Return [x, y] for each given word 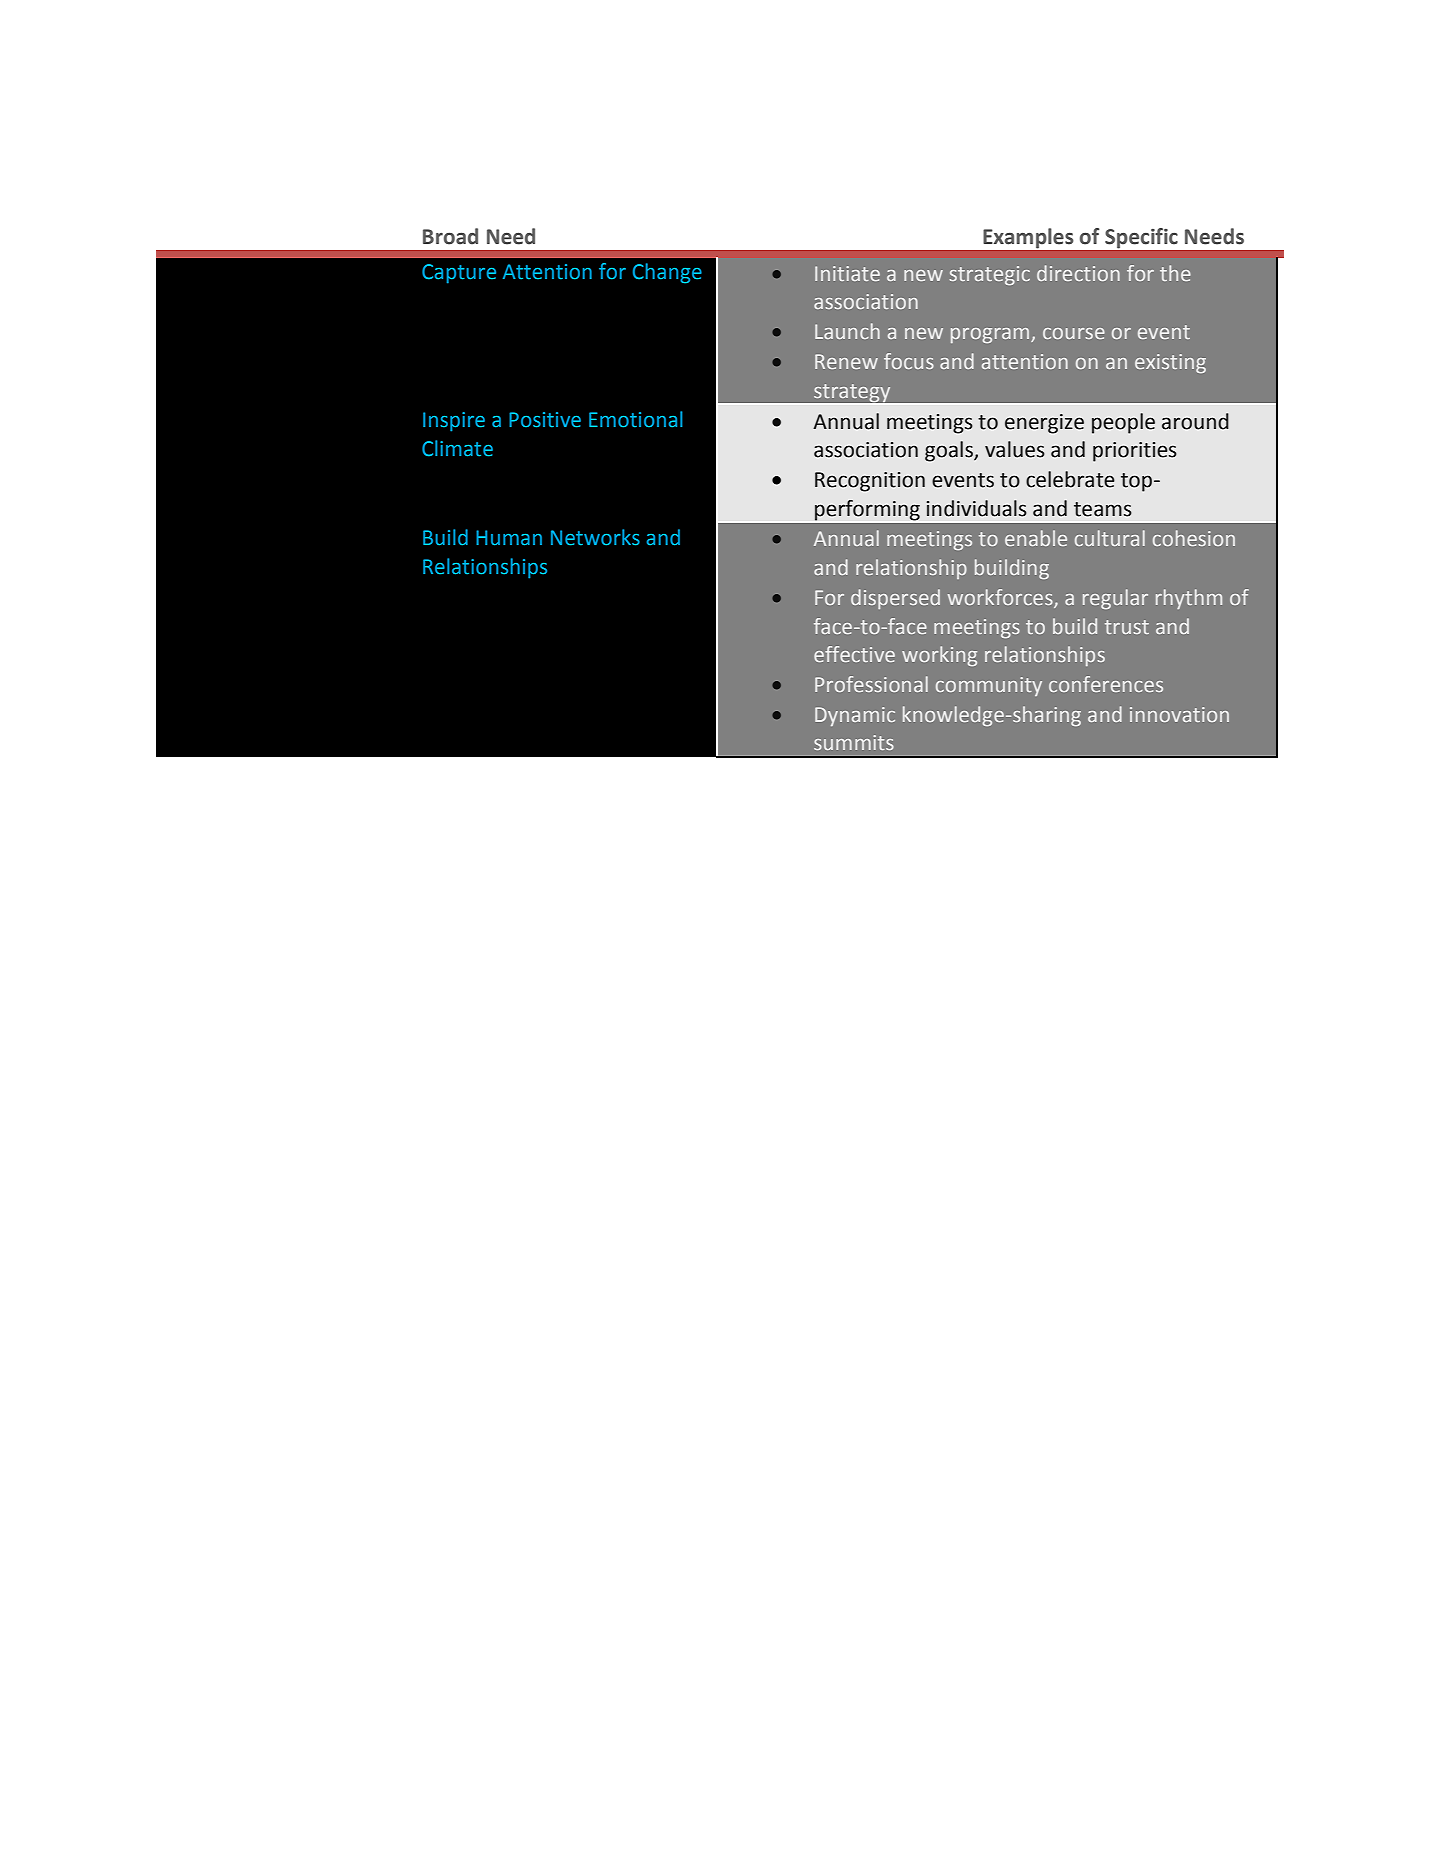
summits [854, 742]
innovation [1179, 714]
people [1123, 423]
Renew [846, 361]
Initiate [847, 273]
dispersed [895, 599]
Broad [450, 236]
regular [1115, 599]
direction [1078, 273]
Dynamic [855, 716]
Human [509, 538]
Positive [545, 420]
